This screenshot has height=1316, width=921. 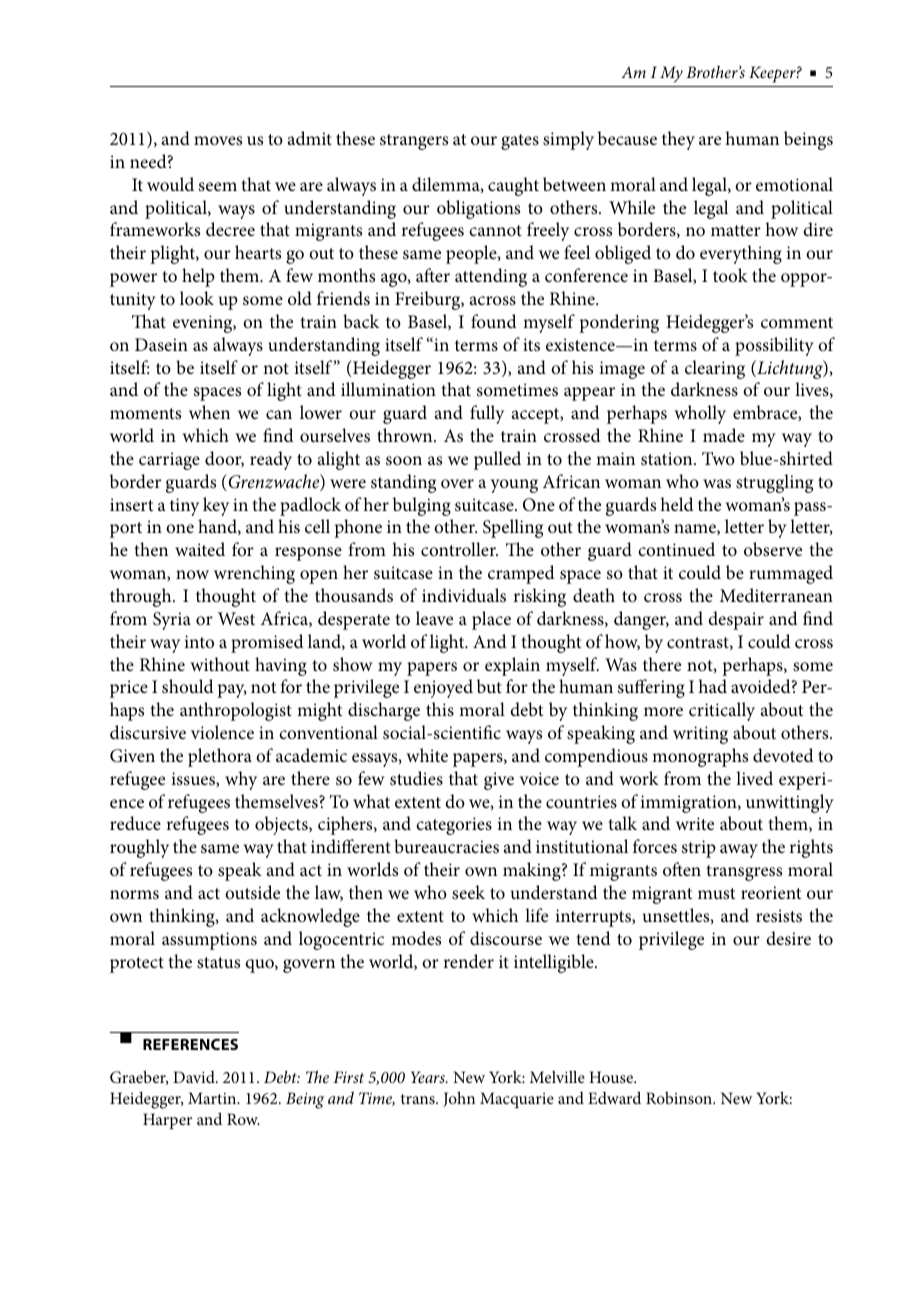 I want to click on seem, so click(x=218, y=187).
